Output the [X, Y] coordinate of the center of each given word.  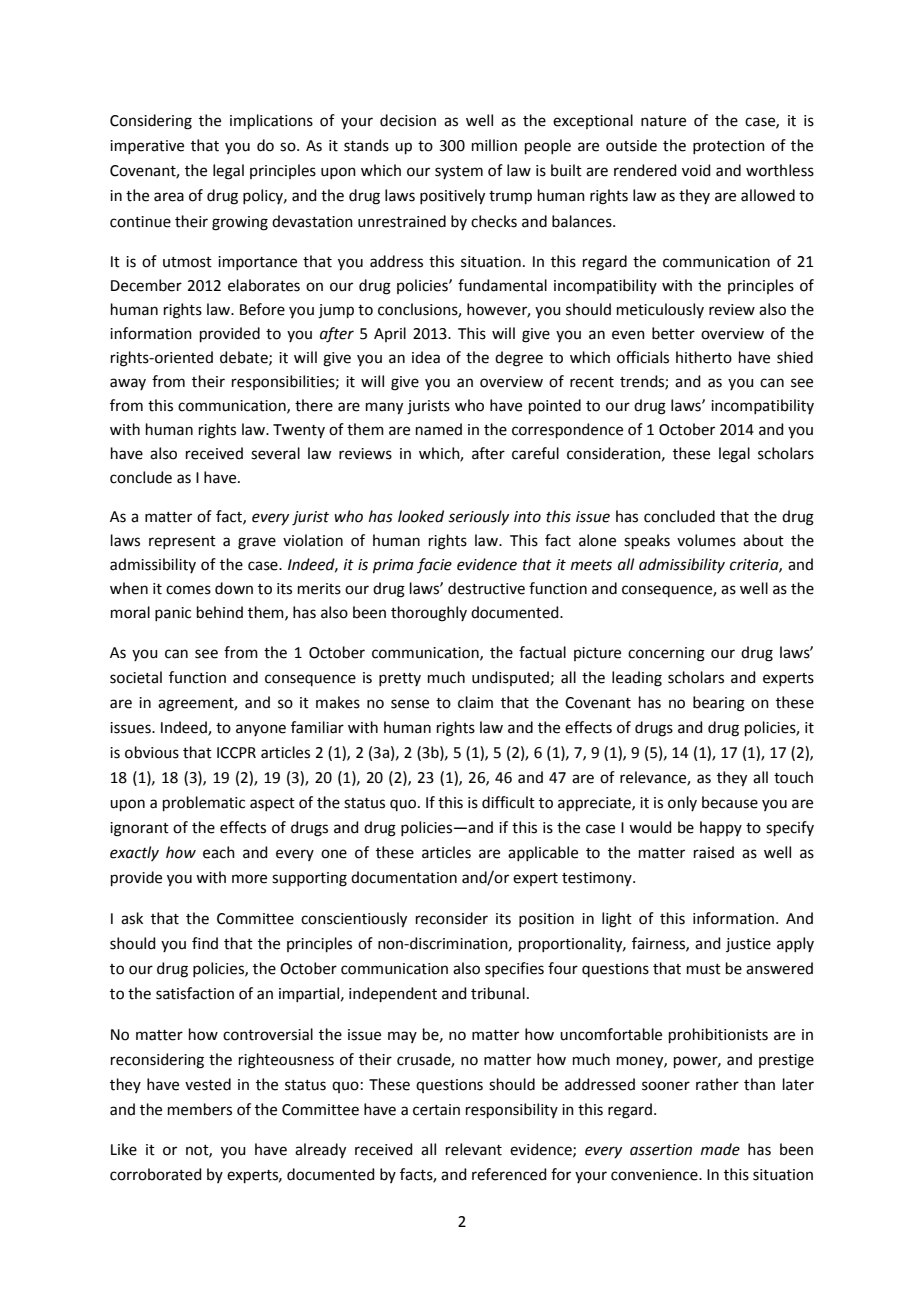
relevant [474, 1149]
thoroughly [429, 614]
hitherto [704, 357]
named [439, 429]
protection [729, 147]
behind [220, 612]
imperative [147, 147]
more [249, 879]
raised [714, 852]
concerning [666, 654]
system [459, 172]
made [720, 1149]
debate [245, 358]
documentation [404, 877]
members [200, 1109]
